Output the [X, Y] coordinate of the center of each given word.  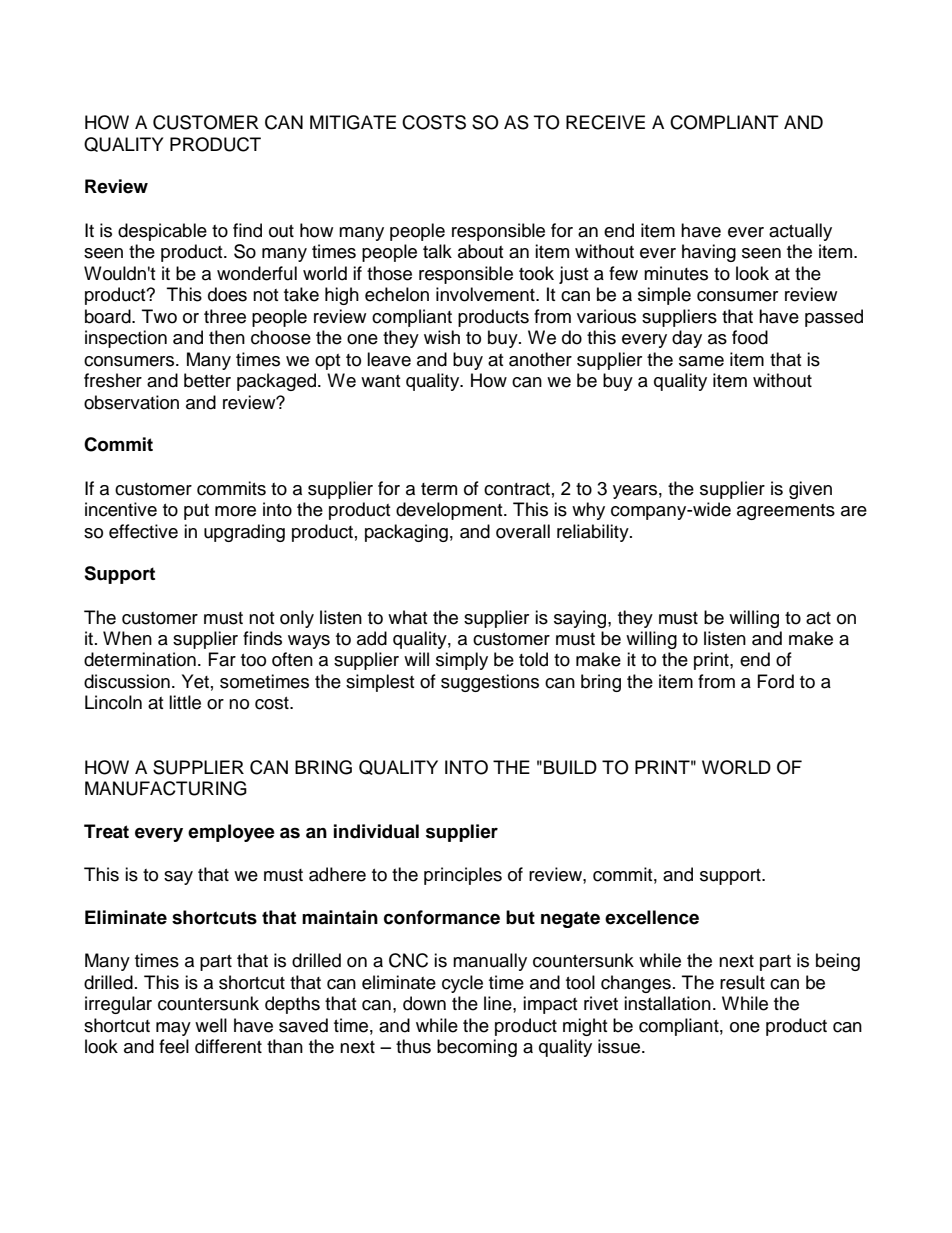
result [742, 982]
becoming [477, 1048]
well [211, 1025]
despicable [162, 232]
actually [800, 232]
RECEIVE [605, 122]
